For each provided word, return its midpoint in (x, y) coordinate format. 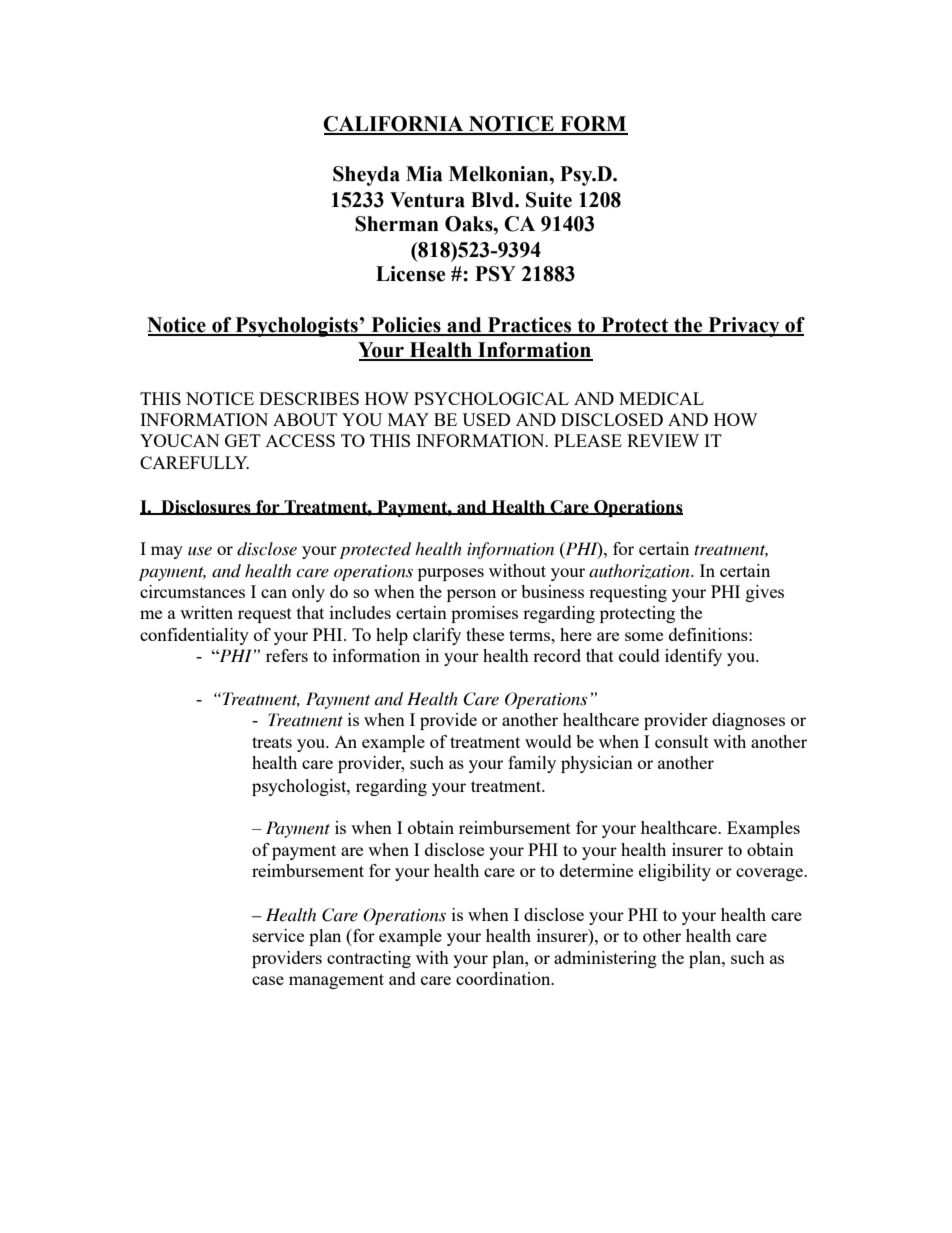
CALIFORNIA (394, 125)
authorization (640, 571)
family (532, 764)
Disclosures (206, 507)
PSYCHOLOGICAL (491, 398)
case (268, 980)
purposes (451, 574)
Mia (424, 174)
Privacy (744, 327)
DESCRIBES (309, 398)
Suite (549, 200)
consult (682, 741)
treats (272, 742)
